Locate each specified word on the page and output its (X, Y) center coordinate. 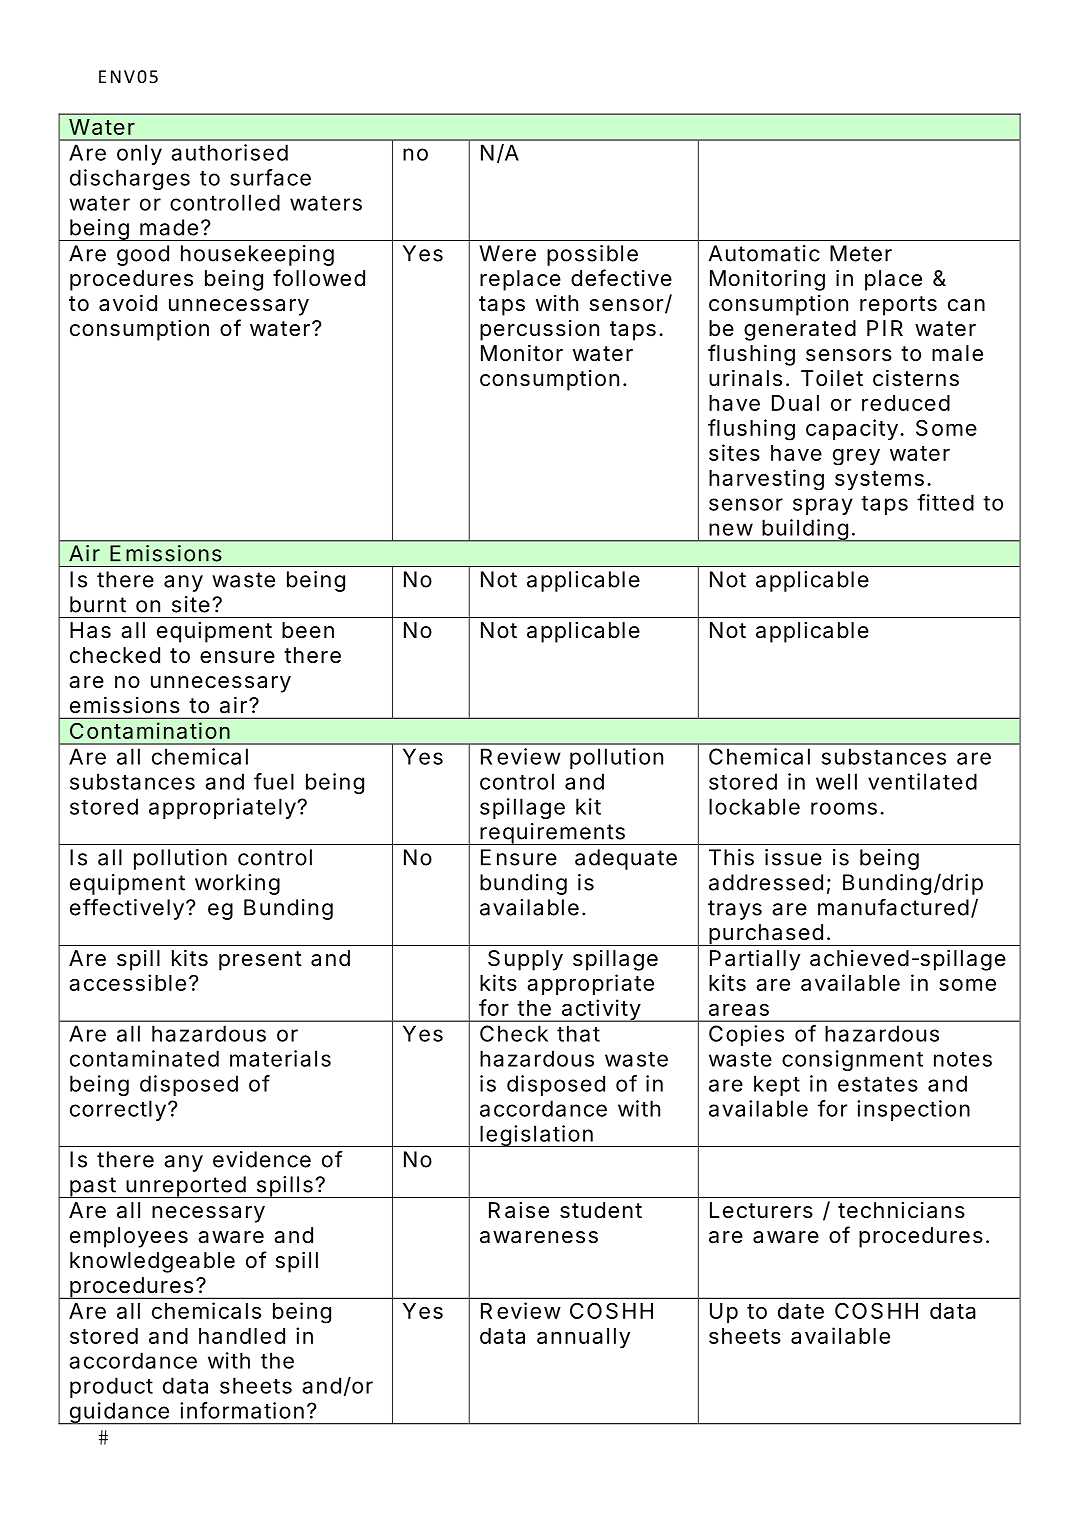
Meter (861, 253)
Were (507, 253)
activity (600, 1010)
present (260, 961)
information (242, 1410)
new (731, 529)
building (805, 530)
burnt (98, 604)
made (169, 227)
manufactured (893, 907)
